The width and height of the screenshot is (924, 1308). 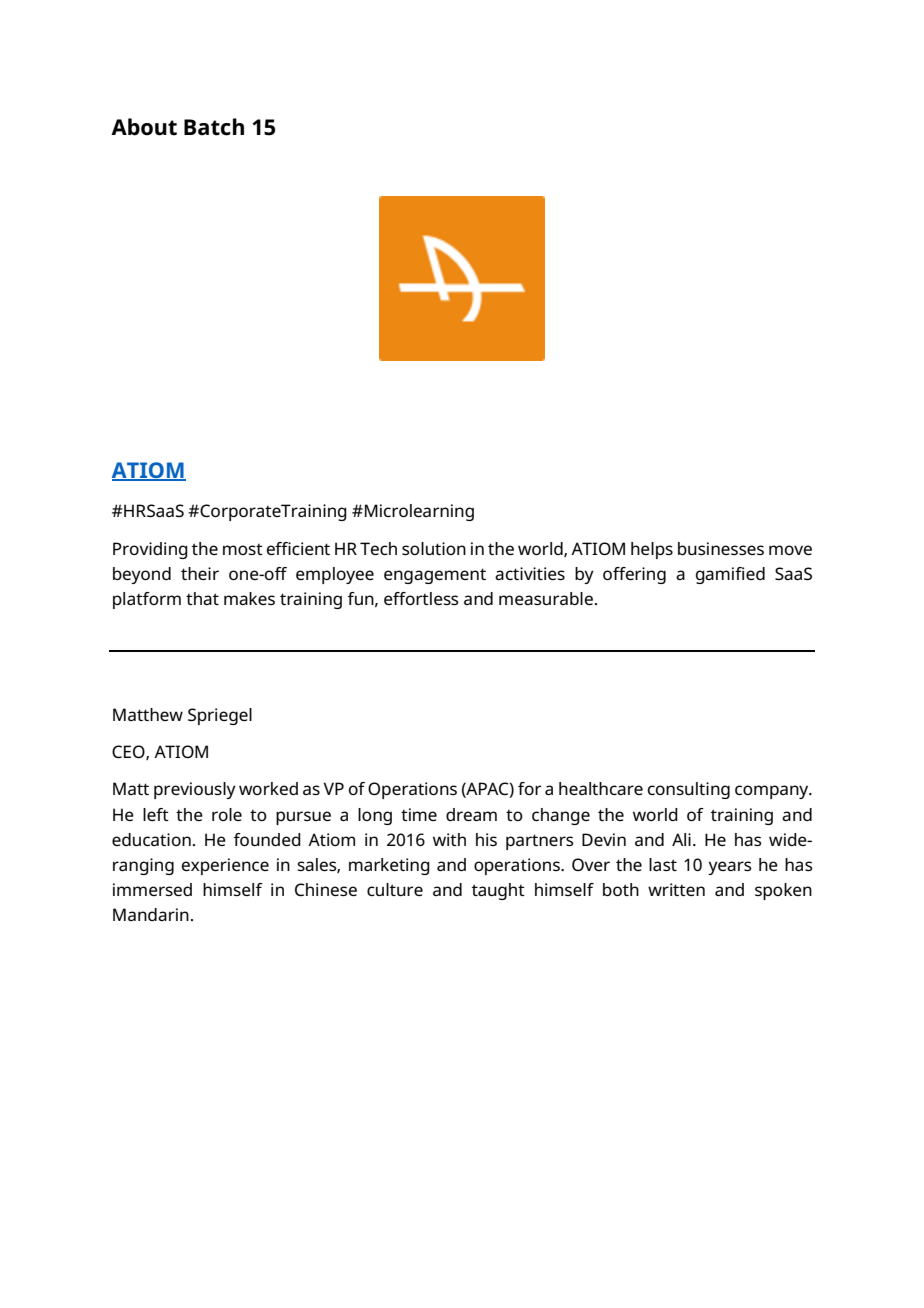 What do you see at coordinates (498, 891) in the screenshot?
I see `taught` at bounding box center [498, 891].
